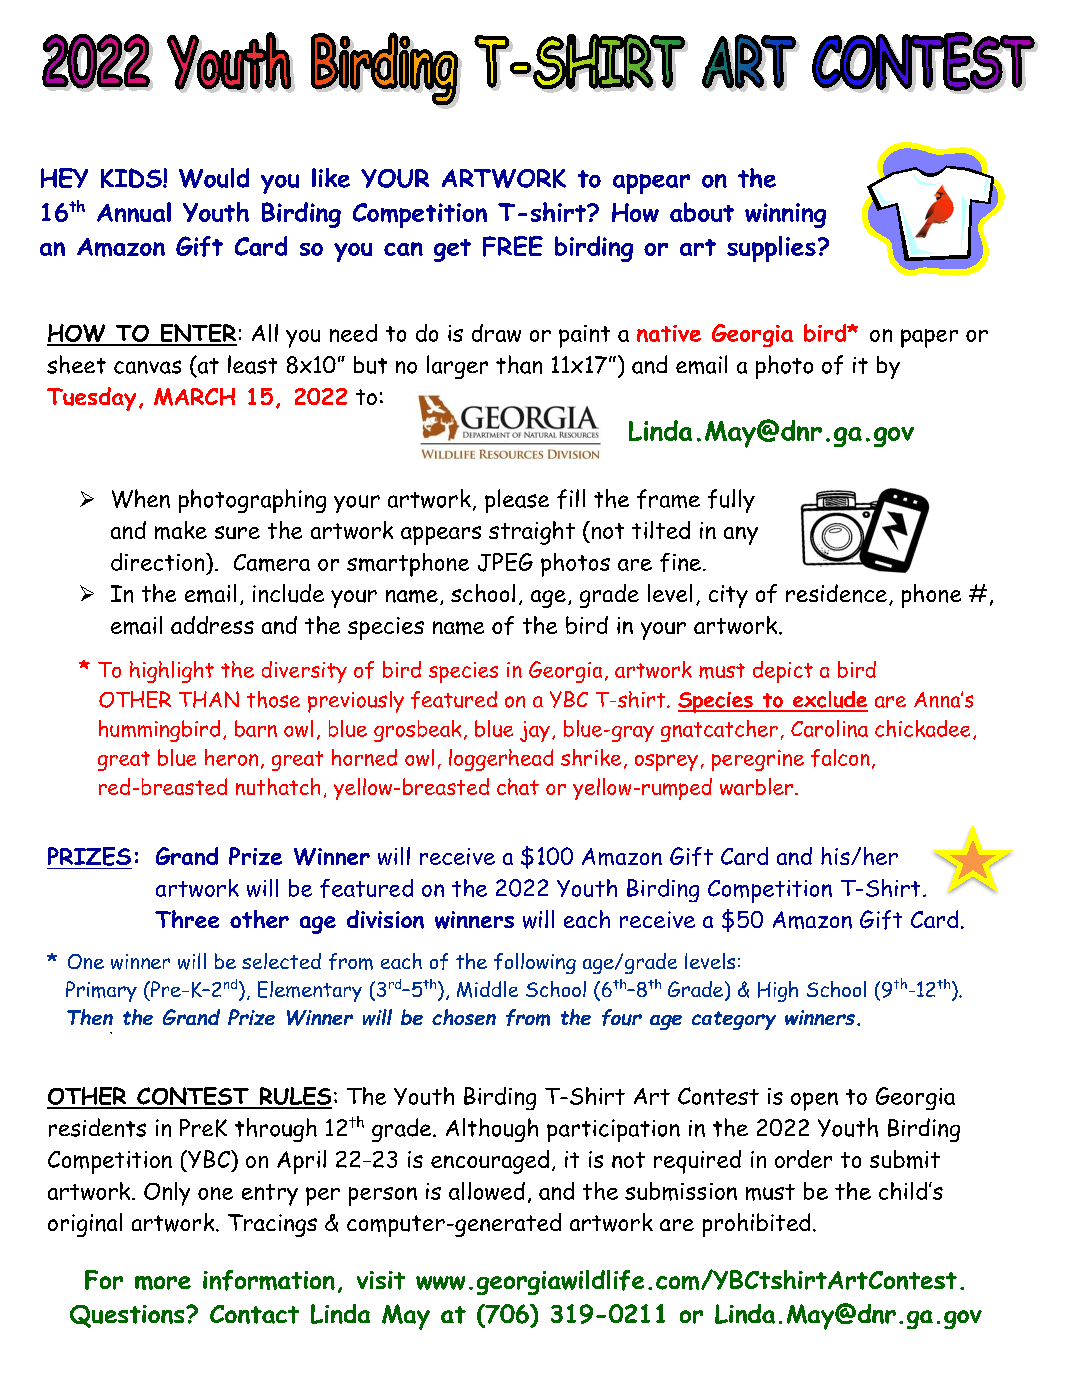 The height and width of the document is (1383, 1068). I want to click on prohibited, so click(756, 1225).
